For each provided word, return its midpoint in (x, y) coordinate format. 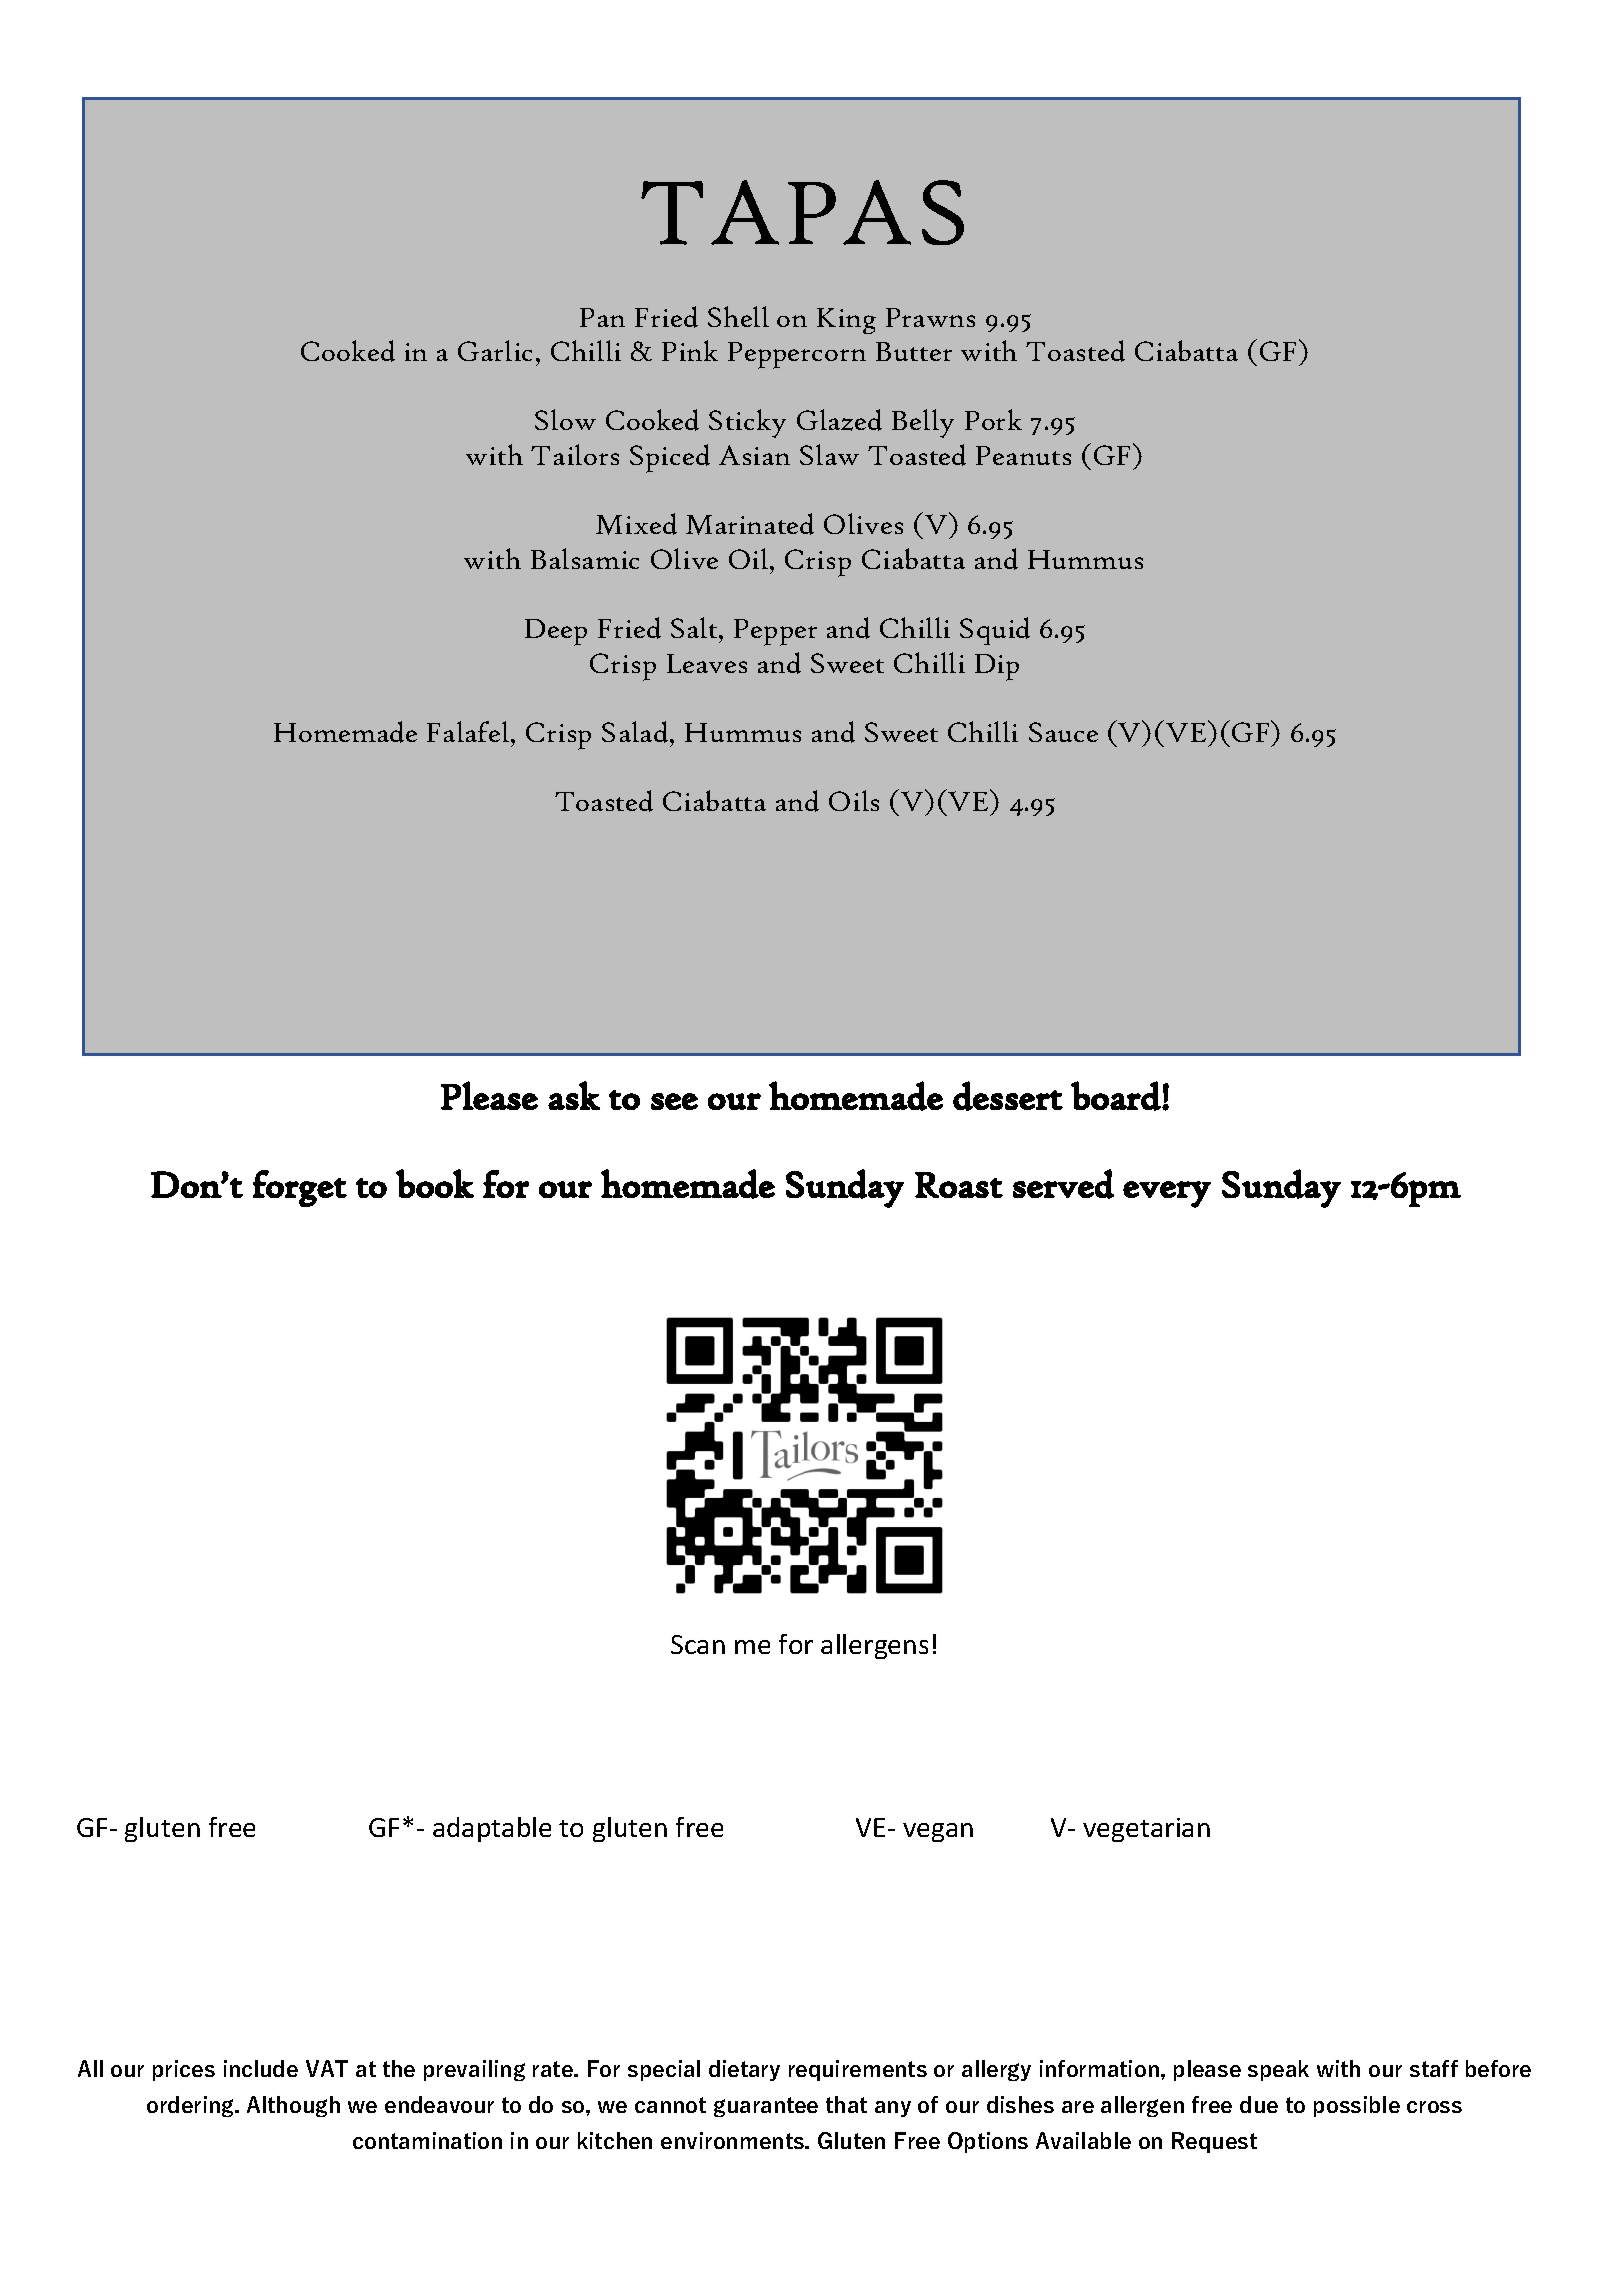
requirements (858, 2070)
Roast (959, 1185)
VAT (327, 2068)
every (1167, 1194)
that (846, 2104)
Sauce (1063, 732)
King (846, 321)
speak (1278, 2070)
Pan (602, 317)
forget (300, 1188)
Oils (854, 800)
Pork (993, 419)
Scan (698, 1644)
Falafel (469, 731)
